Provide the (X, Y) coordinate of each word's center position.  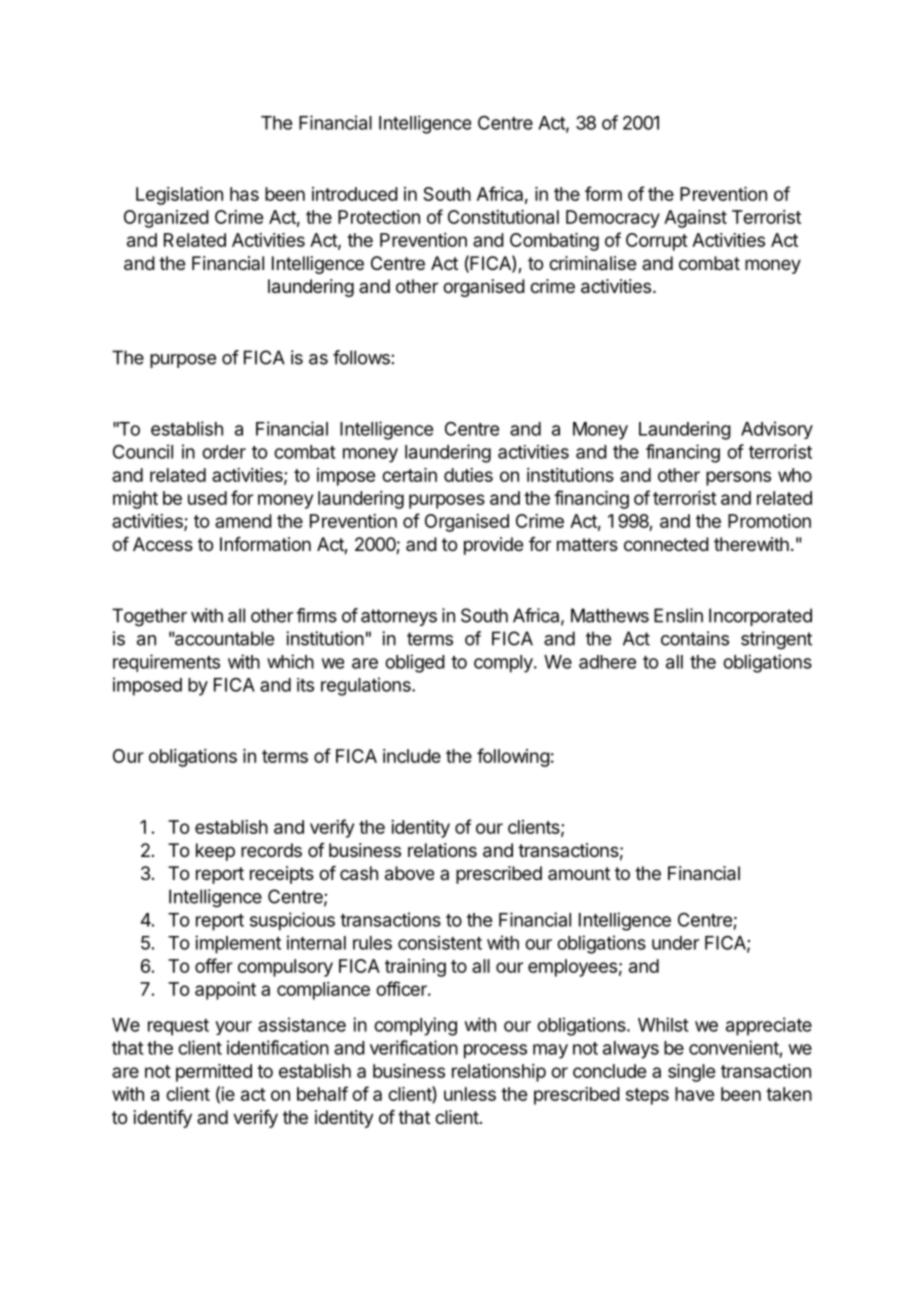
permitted (214, 1073)
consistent (440, 943)
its (305, 685)
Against (695, 219)
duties (468, 475)
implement (238, 944)
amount (579, 873)
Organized (166, 219)
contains (695, 638)
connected (666, 544)
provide (493, 546)
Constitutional (503, 217)
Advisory (777, 430)
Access (163, 544)
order (224, 452)
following (513, 757)
